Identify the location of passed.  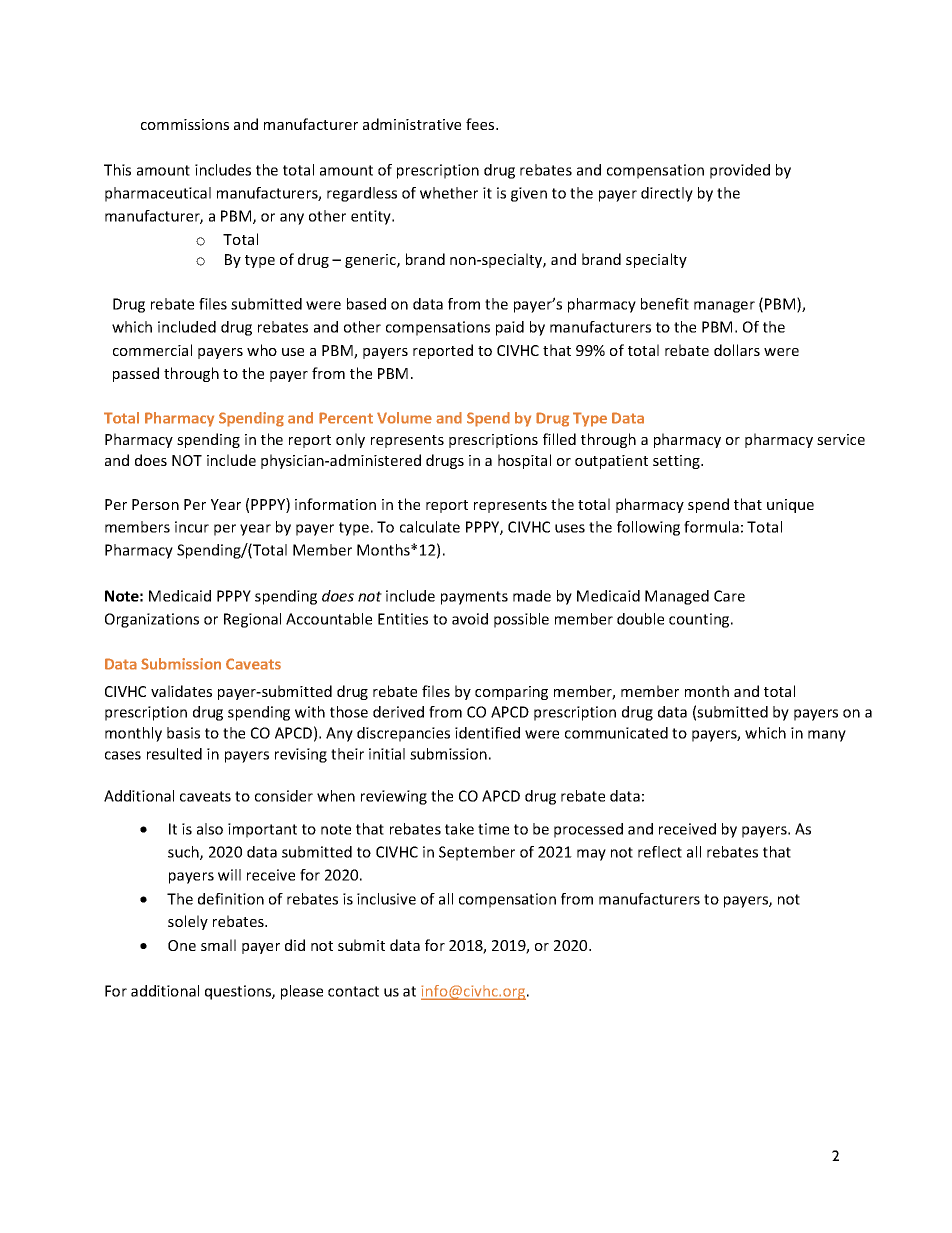
(136, 374).
